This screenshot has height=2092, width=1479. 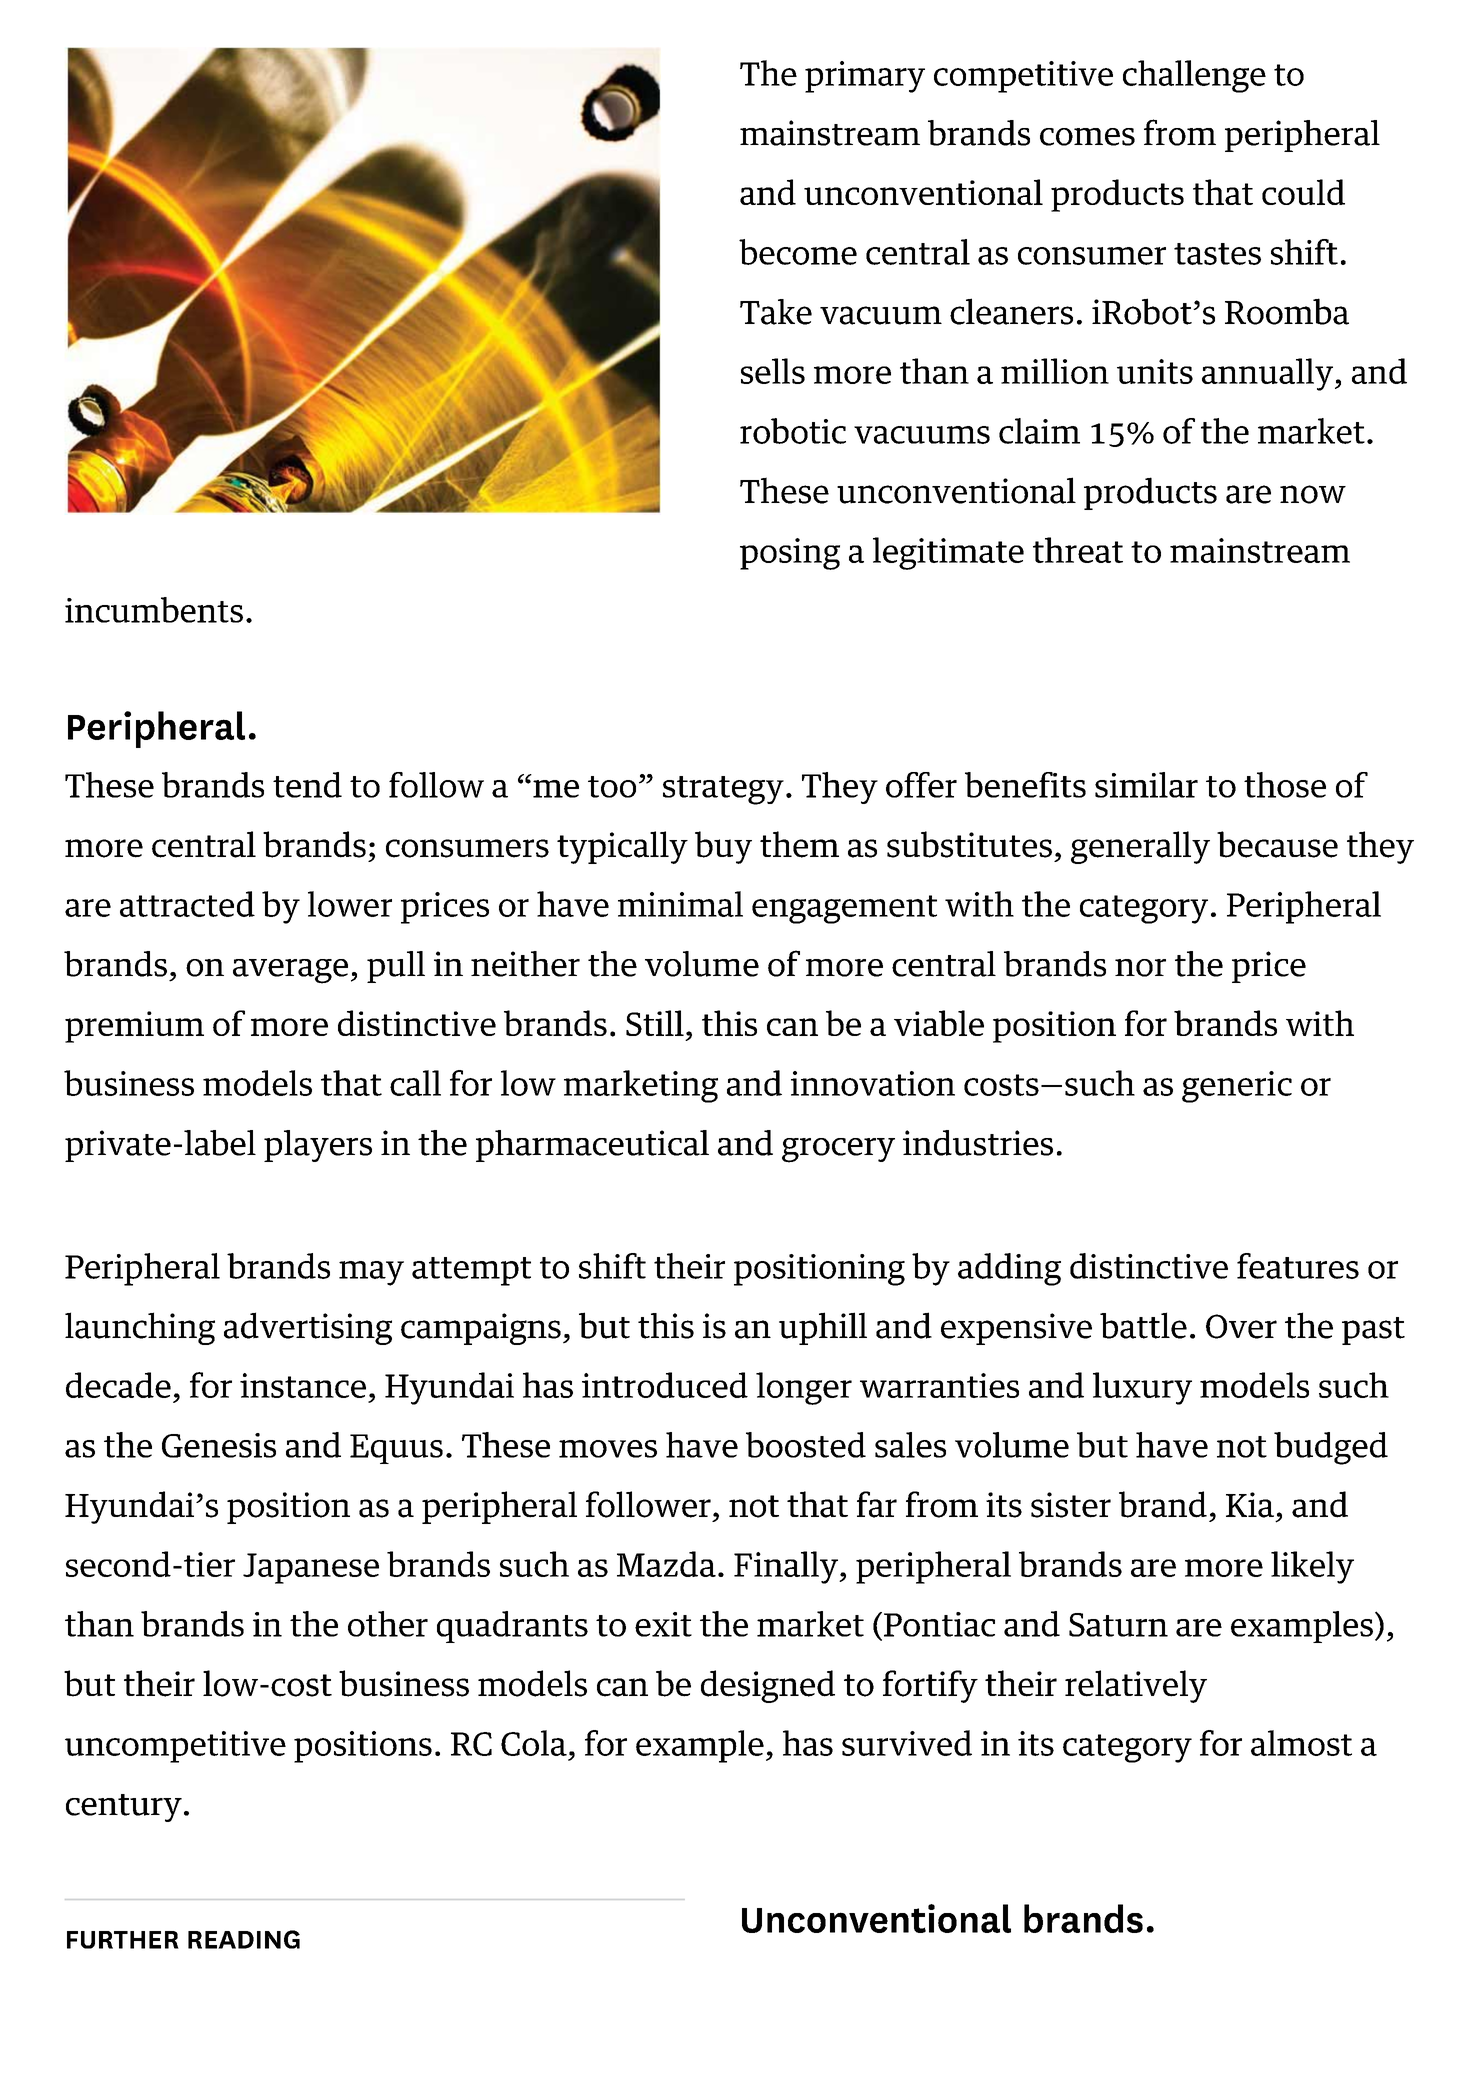 I want to click on almost, so click(x=1301, y=1743).
